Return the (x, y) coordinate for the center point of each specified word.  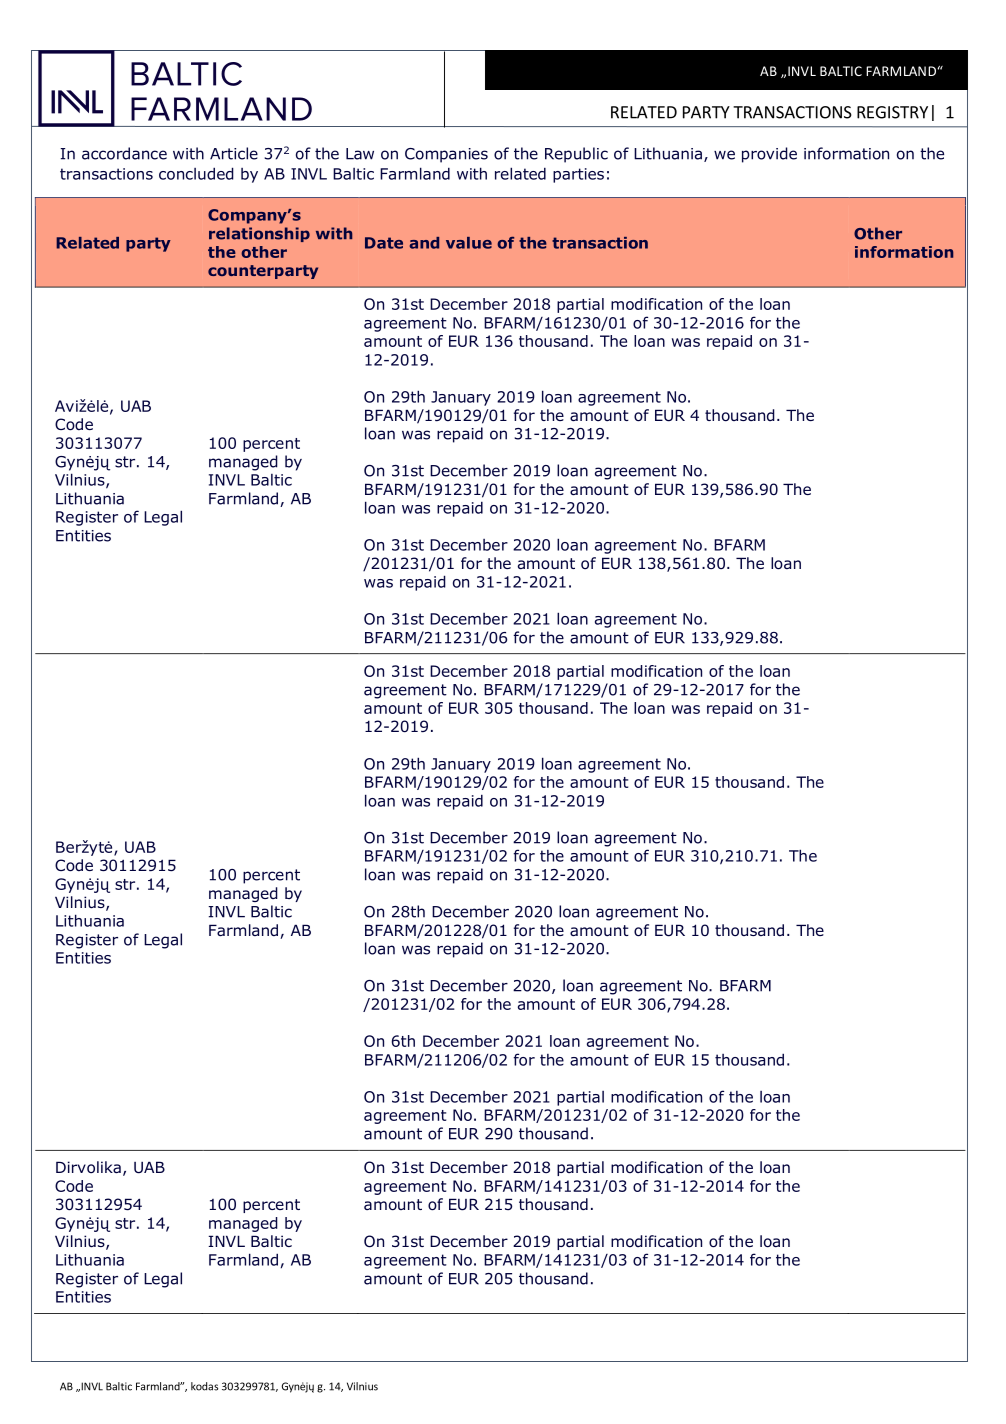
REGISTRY (892, 112)
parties (578, 175)
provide (769, 155)
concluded (196, 173)
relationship (259, 234)
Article (234, 153)
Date (384, 243)
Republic (576, 155)
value (469, 243)
